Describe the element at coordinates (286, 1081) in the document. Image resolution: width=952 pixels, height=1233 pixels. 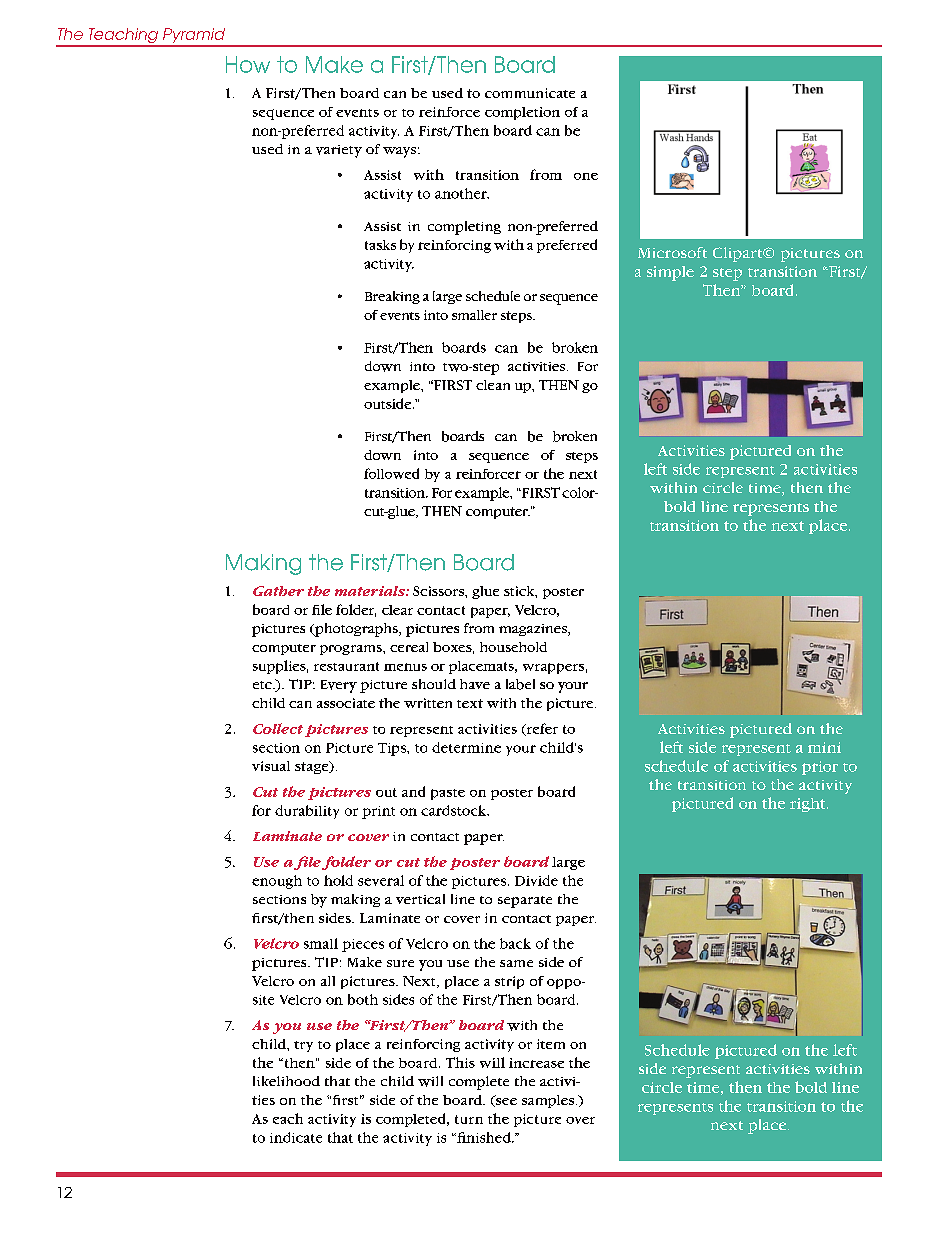
I see `likelihood` at that location.
